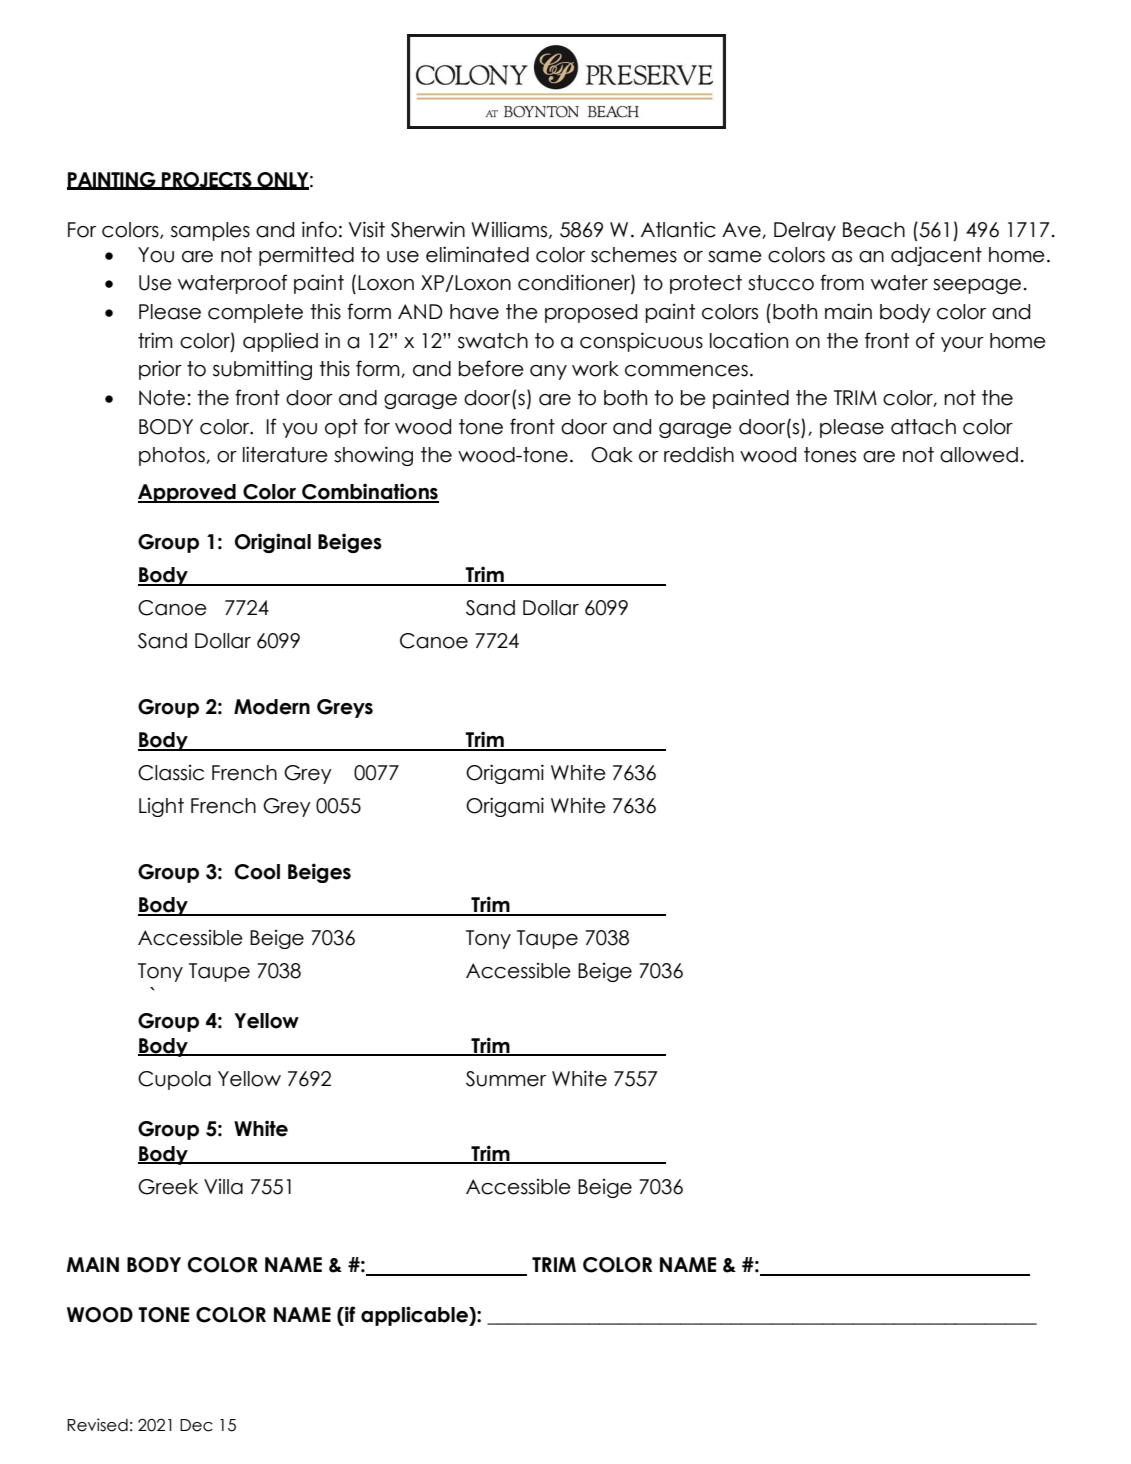 This image has height=1464, width=1131. What do you see at coordinates (510, 230) in the image?
I see `Williams` at bounding box center [510, 230].
